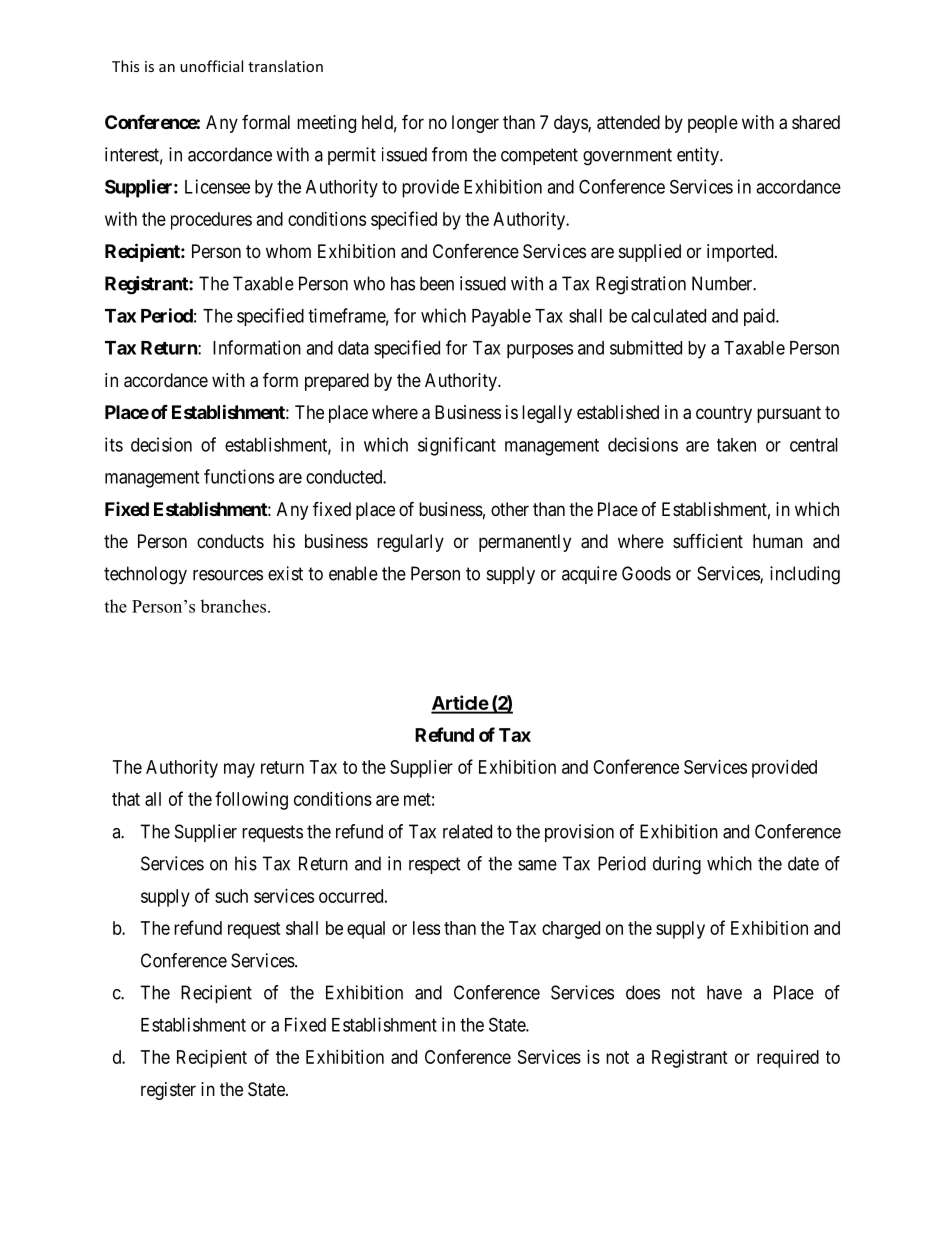  I want to click on required, so click(788, 1059).
